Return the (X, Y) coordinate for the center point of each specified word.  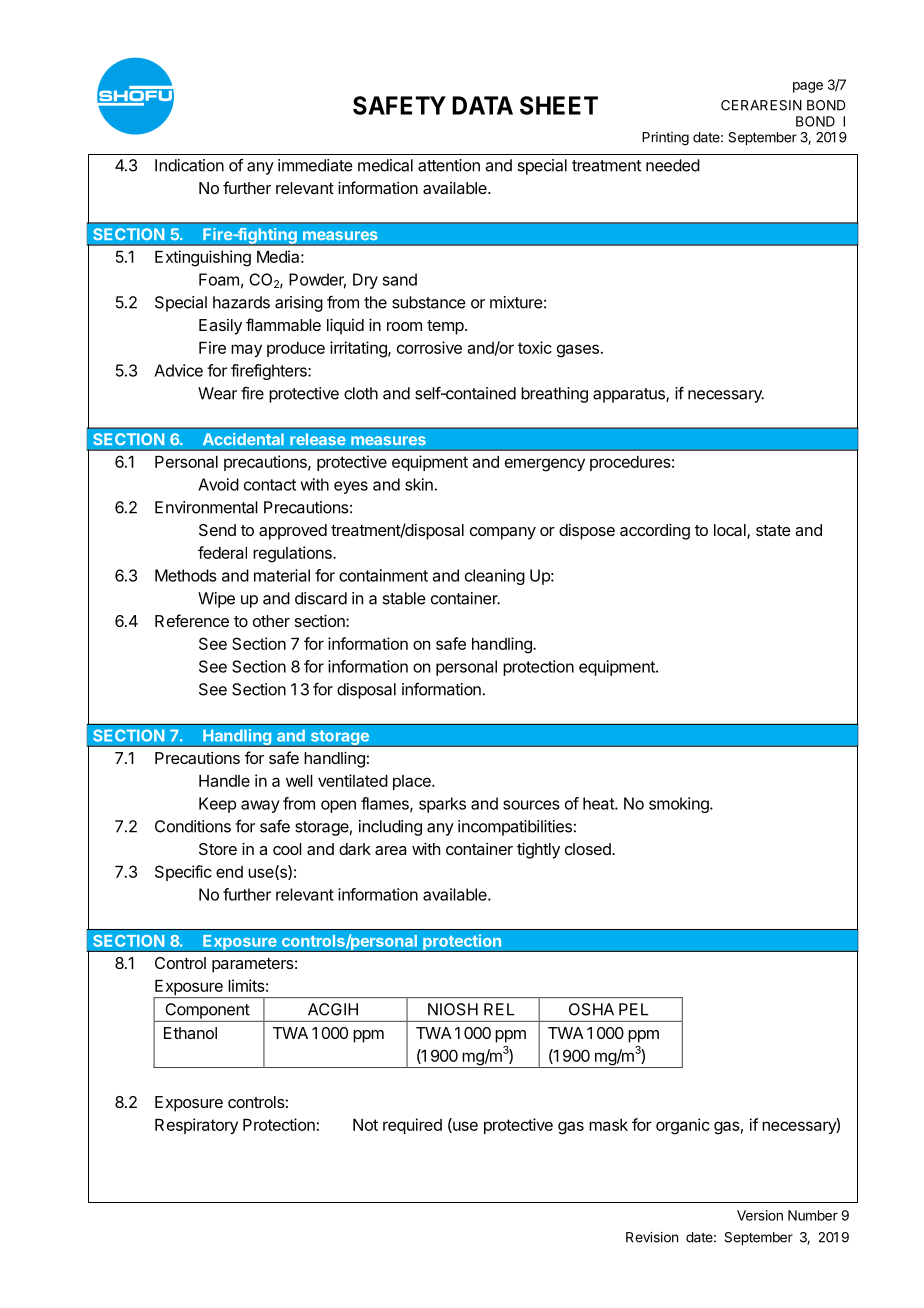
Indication (189, 165)
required (412, 1126)
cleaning (495, 577)
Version (760, 1215)
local (731, 531)
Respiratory (196, 1126)
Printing (665, 139)
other (271, 621)
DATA (482, 105)
